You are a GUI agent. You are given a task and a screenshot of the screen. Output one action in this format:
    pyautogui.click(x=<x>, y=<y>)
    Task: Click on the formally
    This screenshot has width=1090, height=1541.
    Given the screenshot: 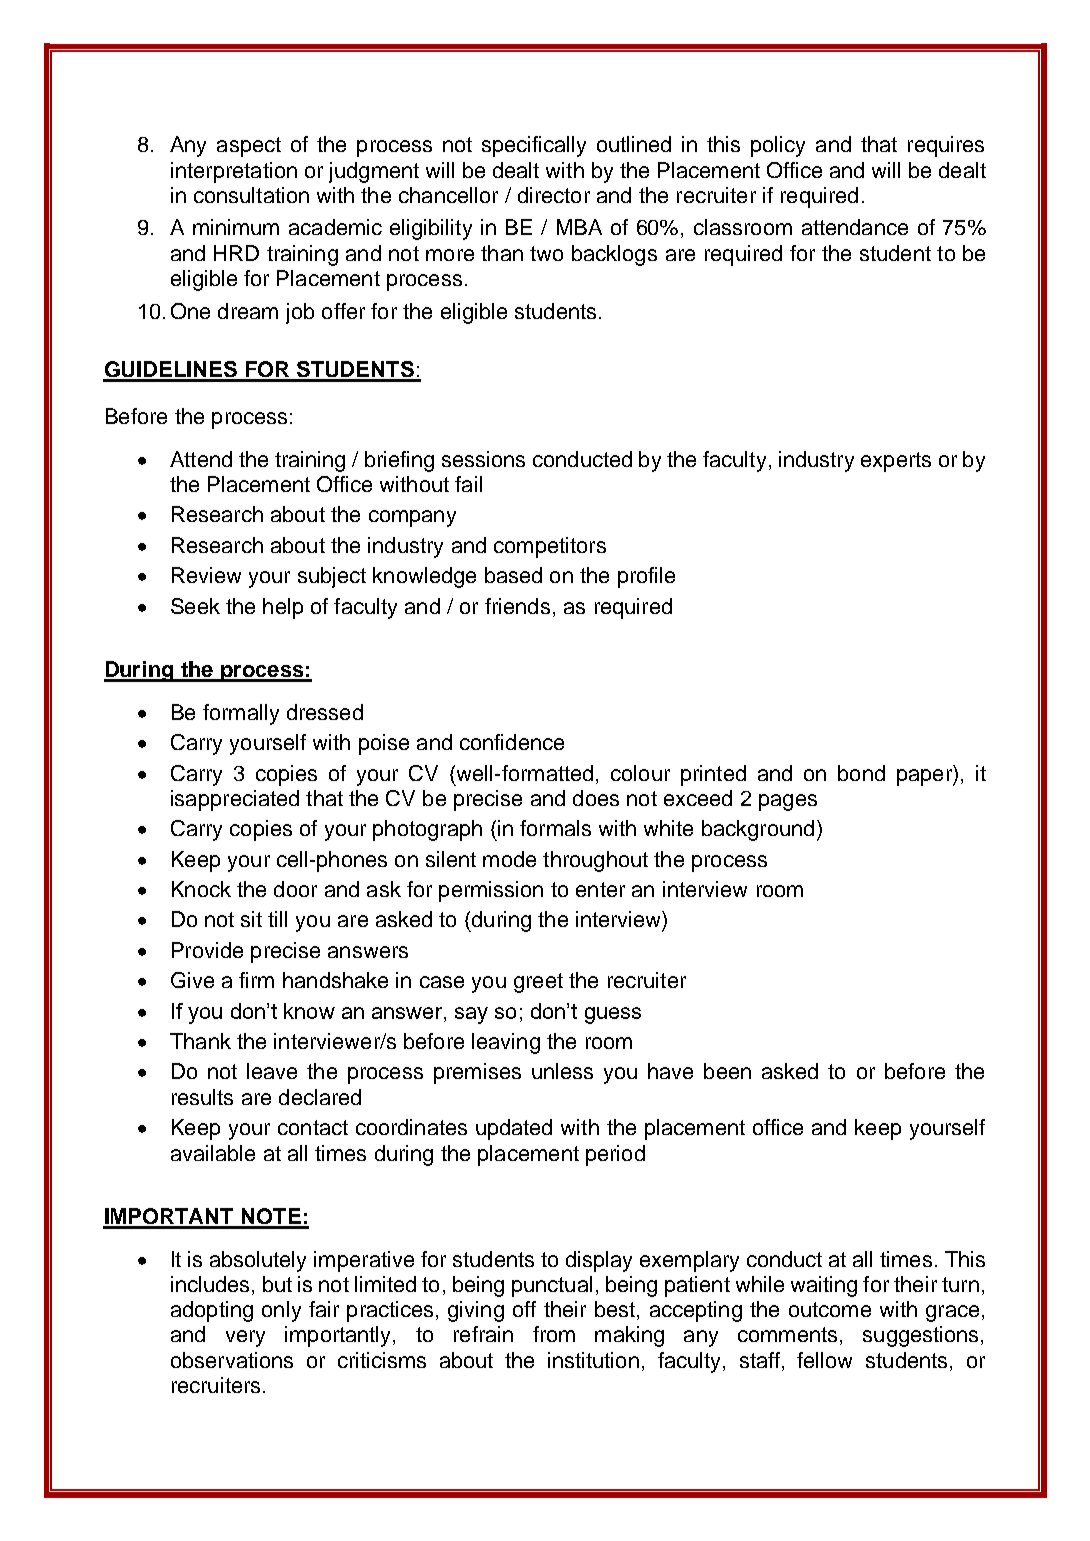 What is the action you would take?
    pyautogui.click(x=241, y=714)
